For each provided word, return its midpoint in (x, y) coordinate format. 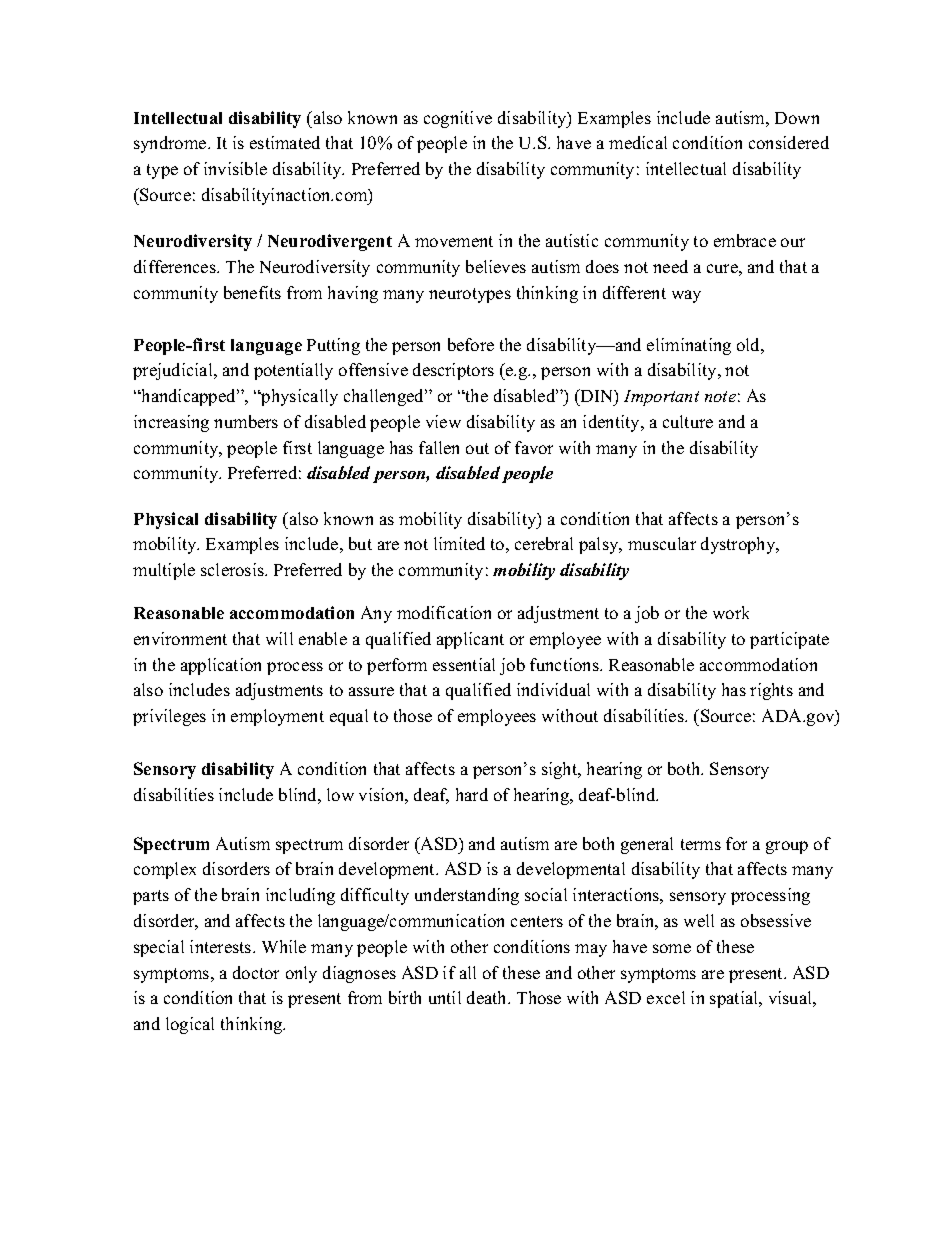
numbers (246, 421)
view (443, 421)
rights (771, 691)
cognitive (458, 119)
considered (789, 142)
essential (464, 664)
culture (688, 421)
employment (277, 717)
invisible (235, 168)
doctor (256, 972)
